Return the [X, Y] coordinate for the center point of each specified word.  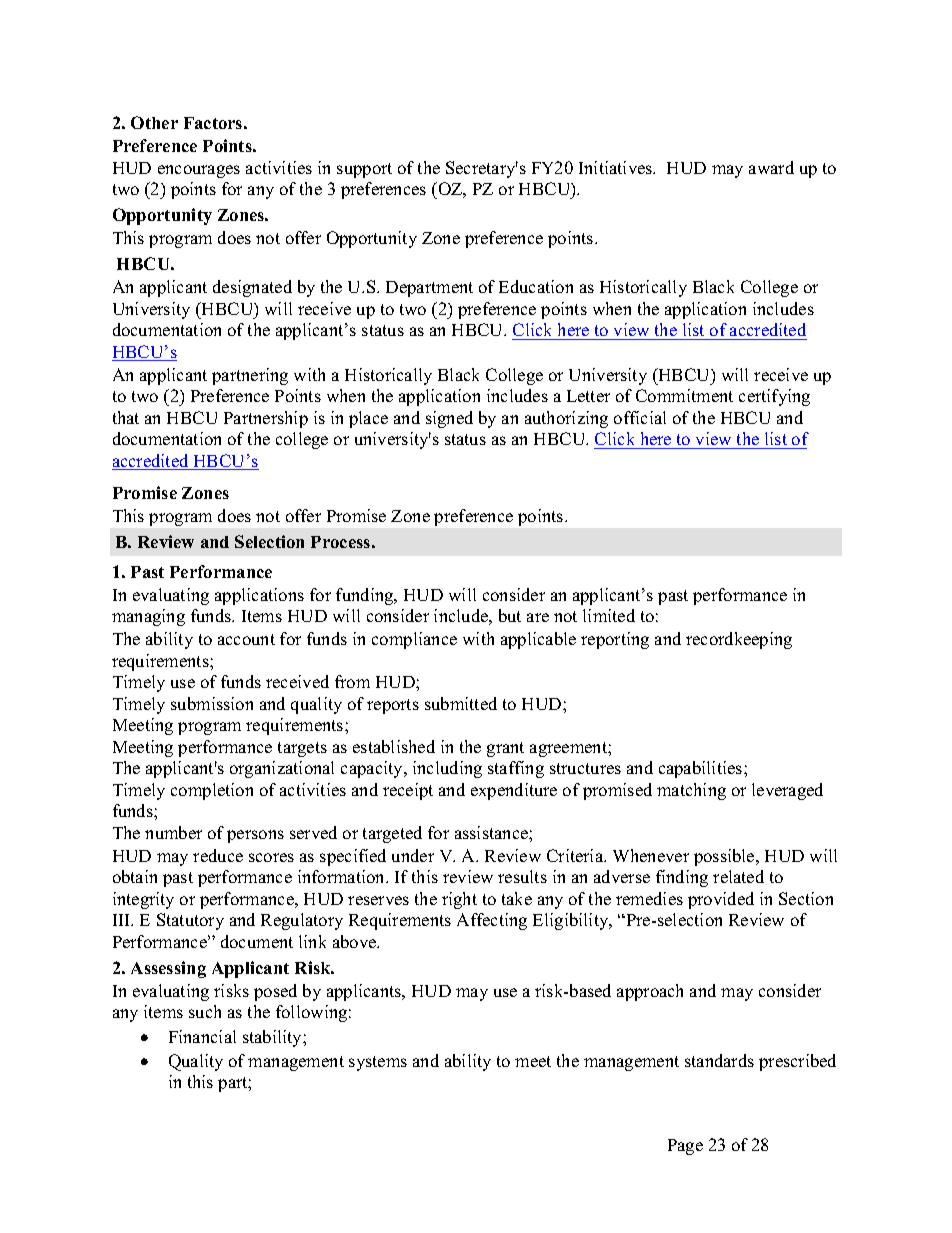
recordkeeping [739, 640]
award [771, 167]
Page [685, 1147]
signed [449, 419]
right [459, 900]
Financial [202, 1036]
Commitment [684, 395]
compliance [414, 640]
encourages [199, 171]
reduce [218, 855]
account [246, 639]
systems [378, 1063]
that [126, 417]
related [738, 876]
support [364, 170]
